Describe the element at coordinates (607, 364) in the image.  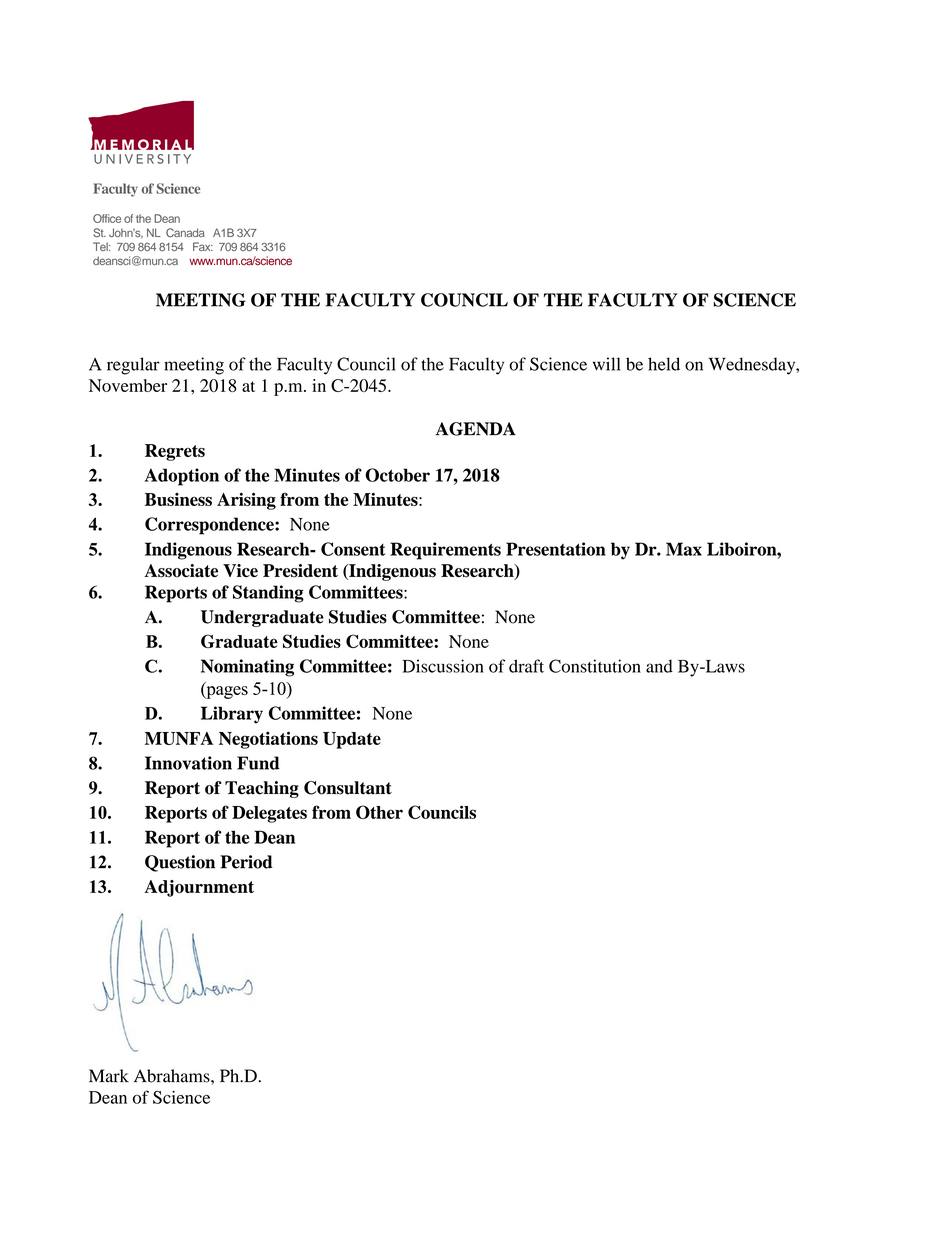
I see `will` at that location.
